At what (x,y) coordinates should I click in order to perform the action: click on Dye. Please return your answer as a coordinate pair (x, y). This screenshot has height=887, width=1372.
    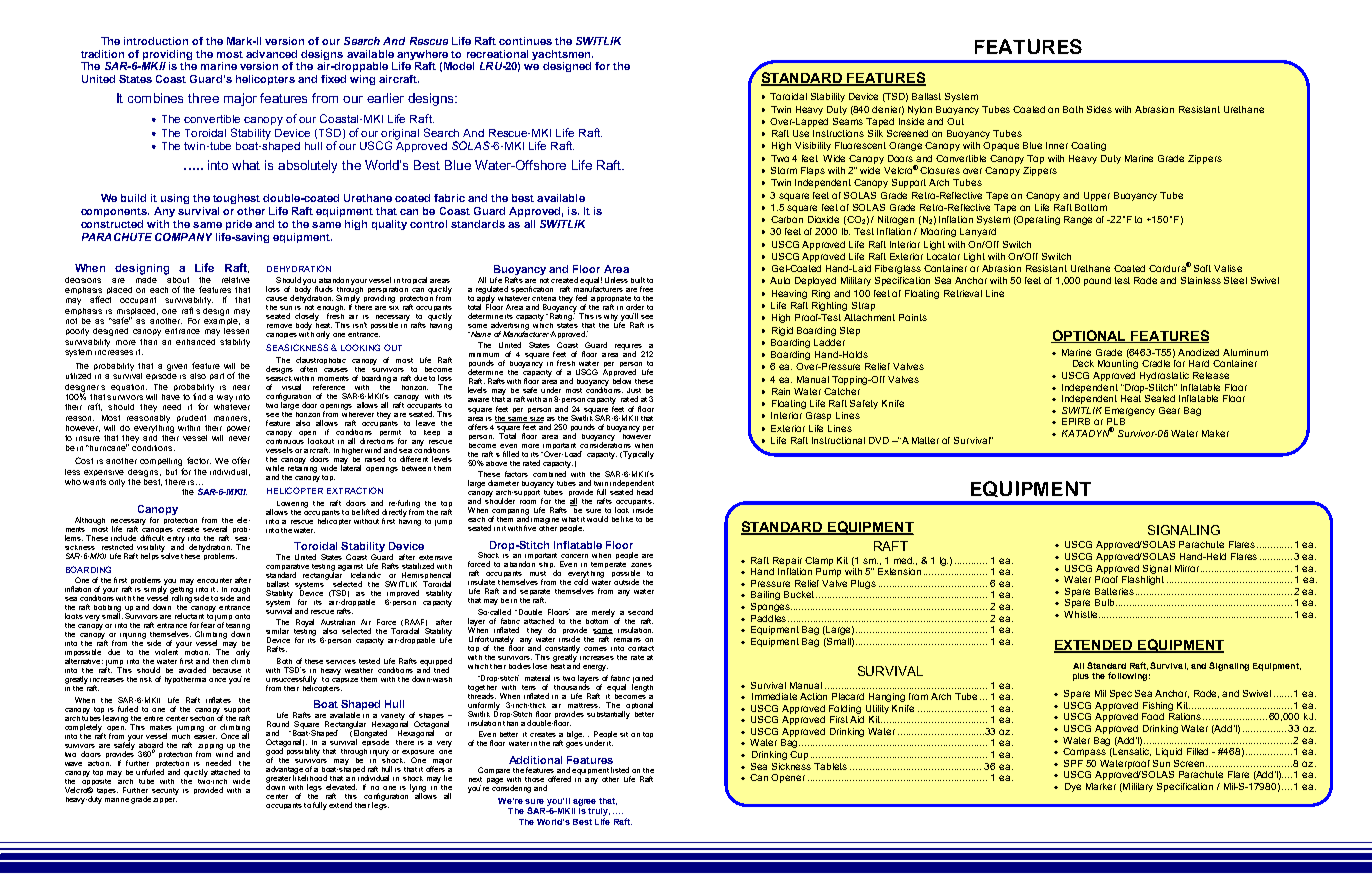
    Looking at the image, I should click on (1073, 787).
